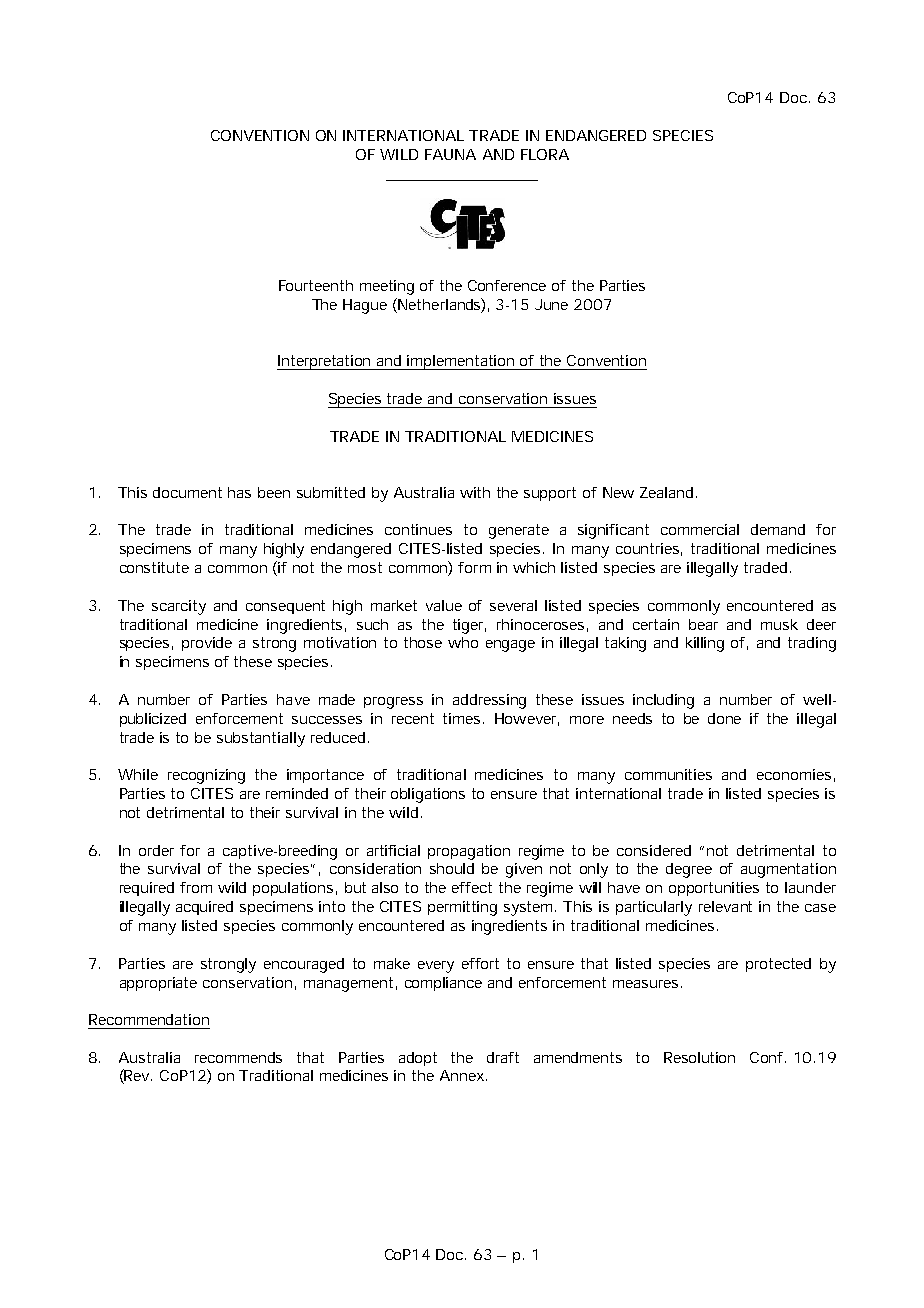 The height and width of the screenshot is (1308, 924). Describe the element at coordinates (699, 1057) in the screenshot. I see `Resolution` at that location.
